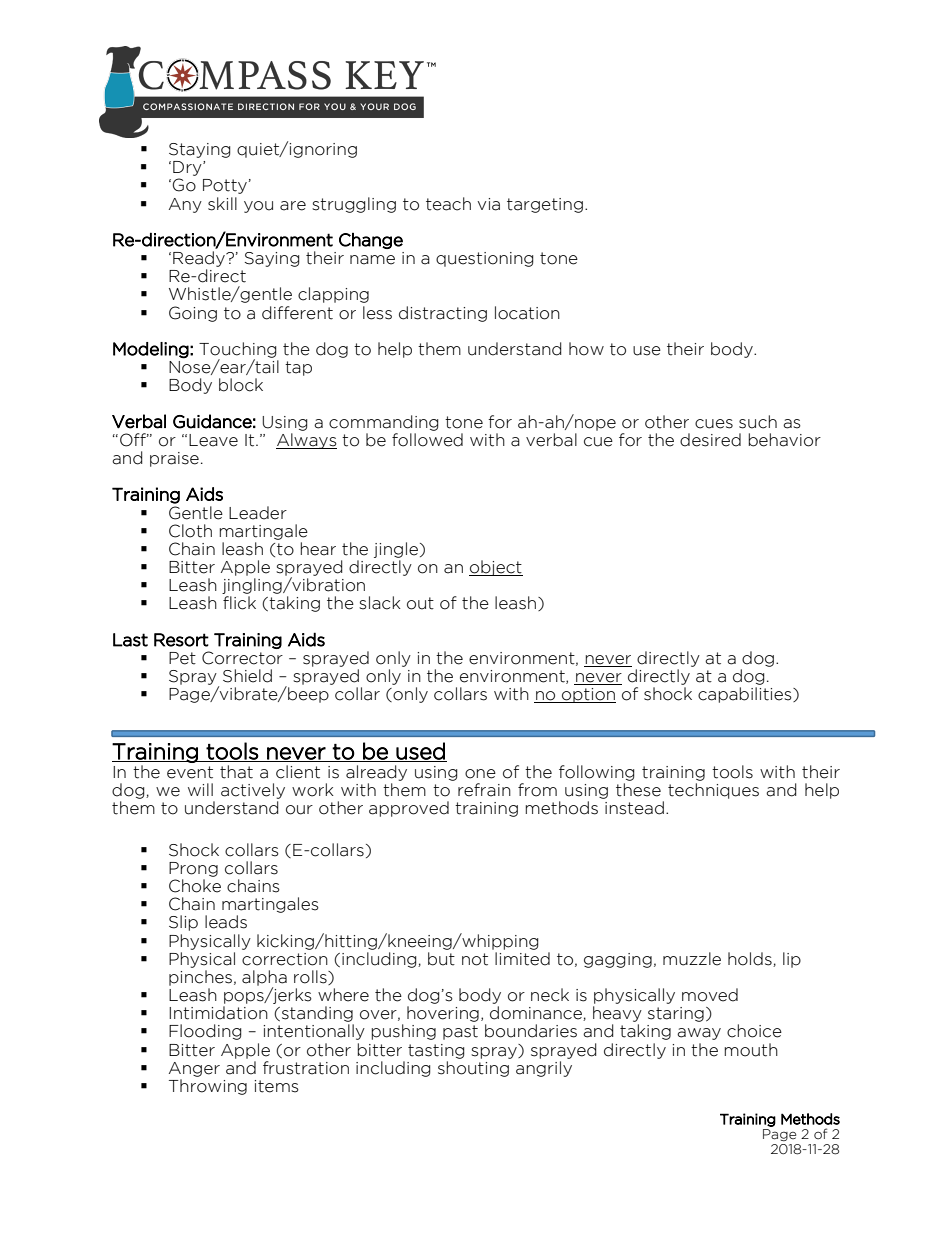 The height and width of the image is (1233, 952). I want to click on away, so click(699, 1034).
